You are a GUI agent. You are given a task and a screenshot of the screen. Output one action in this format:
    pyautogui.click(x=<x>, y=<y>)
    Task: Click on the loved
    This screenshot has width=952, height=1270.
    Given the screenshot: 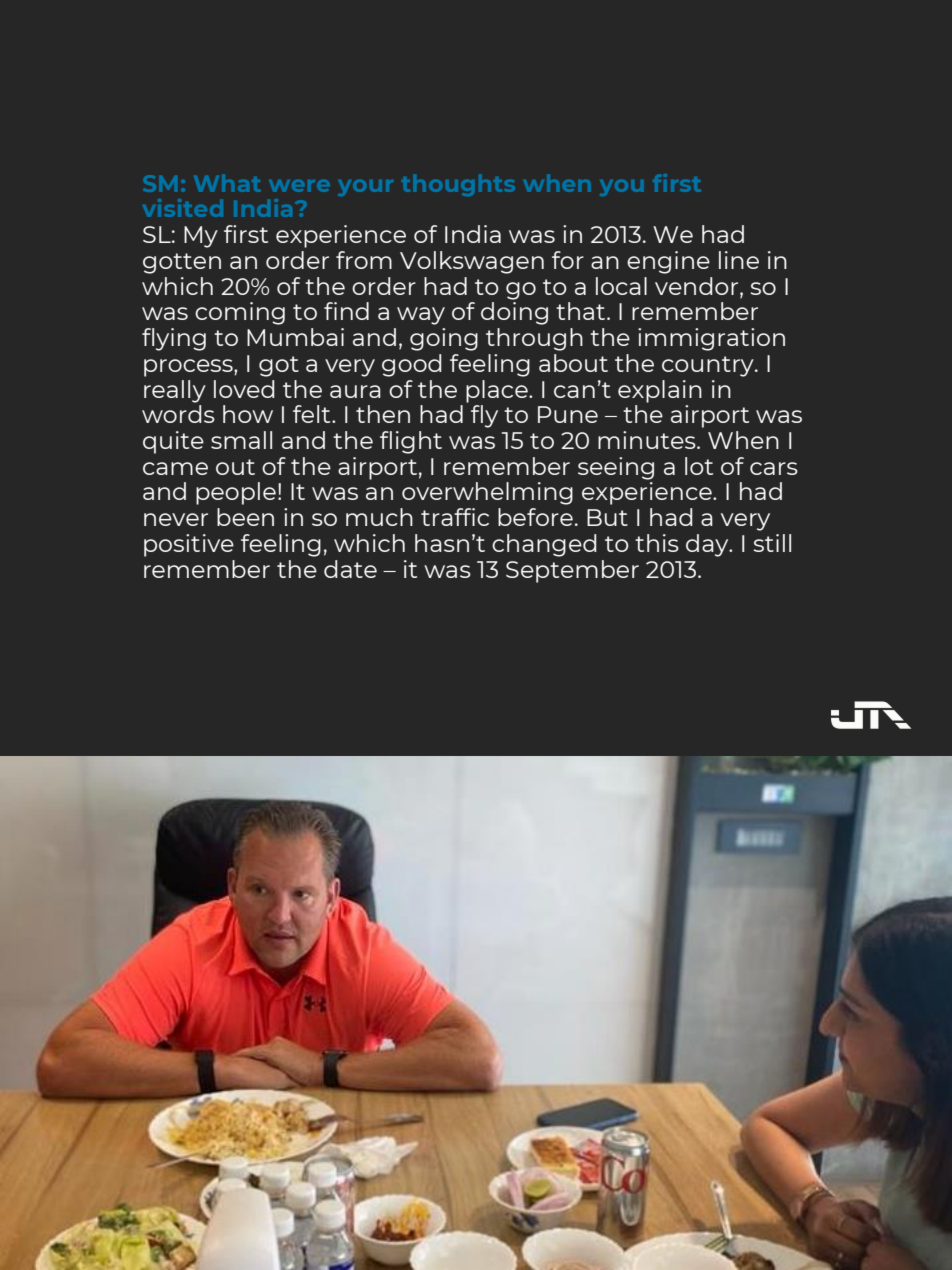 What is the action you would take?
    pyautogui.click(x=244, y=389)
